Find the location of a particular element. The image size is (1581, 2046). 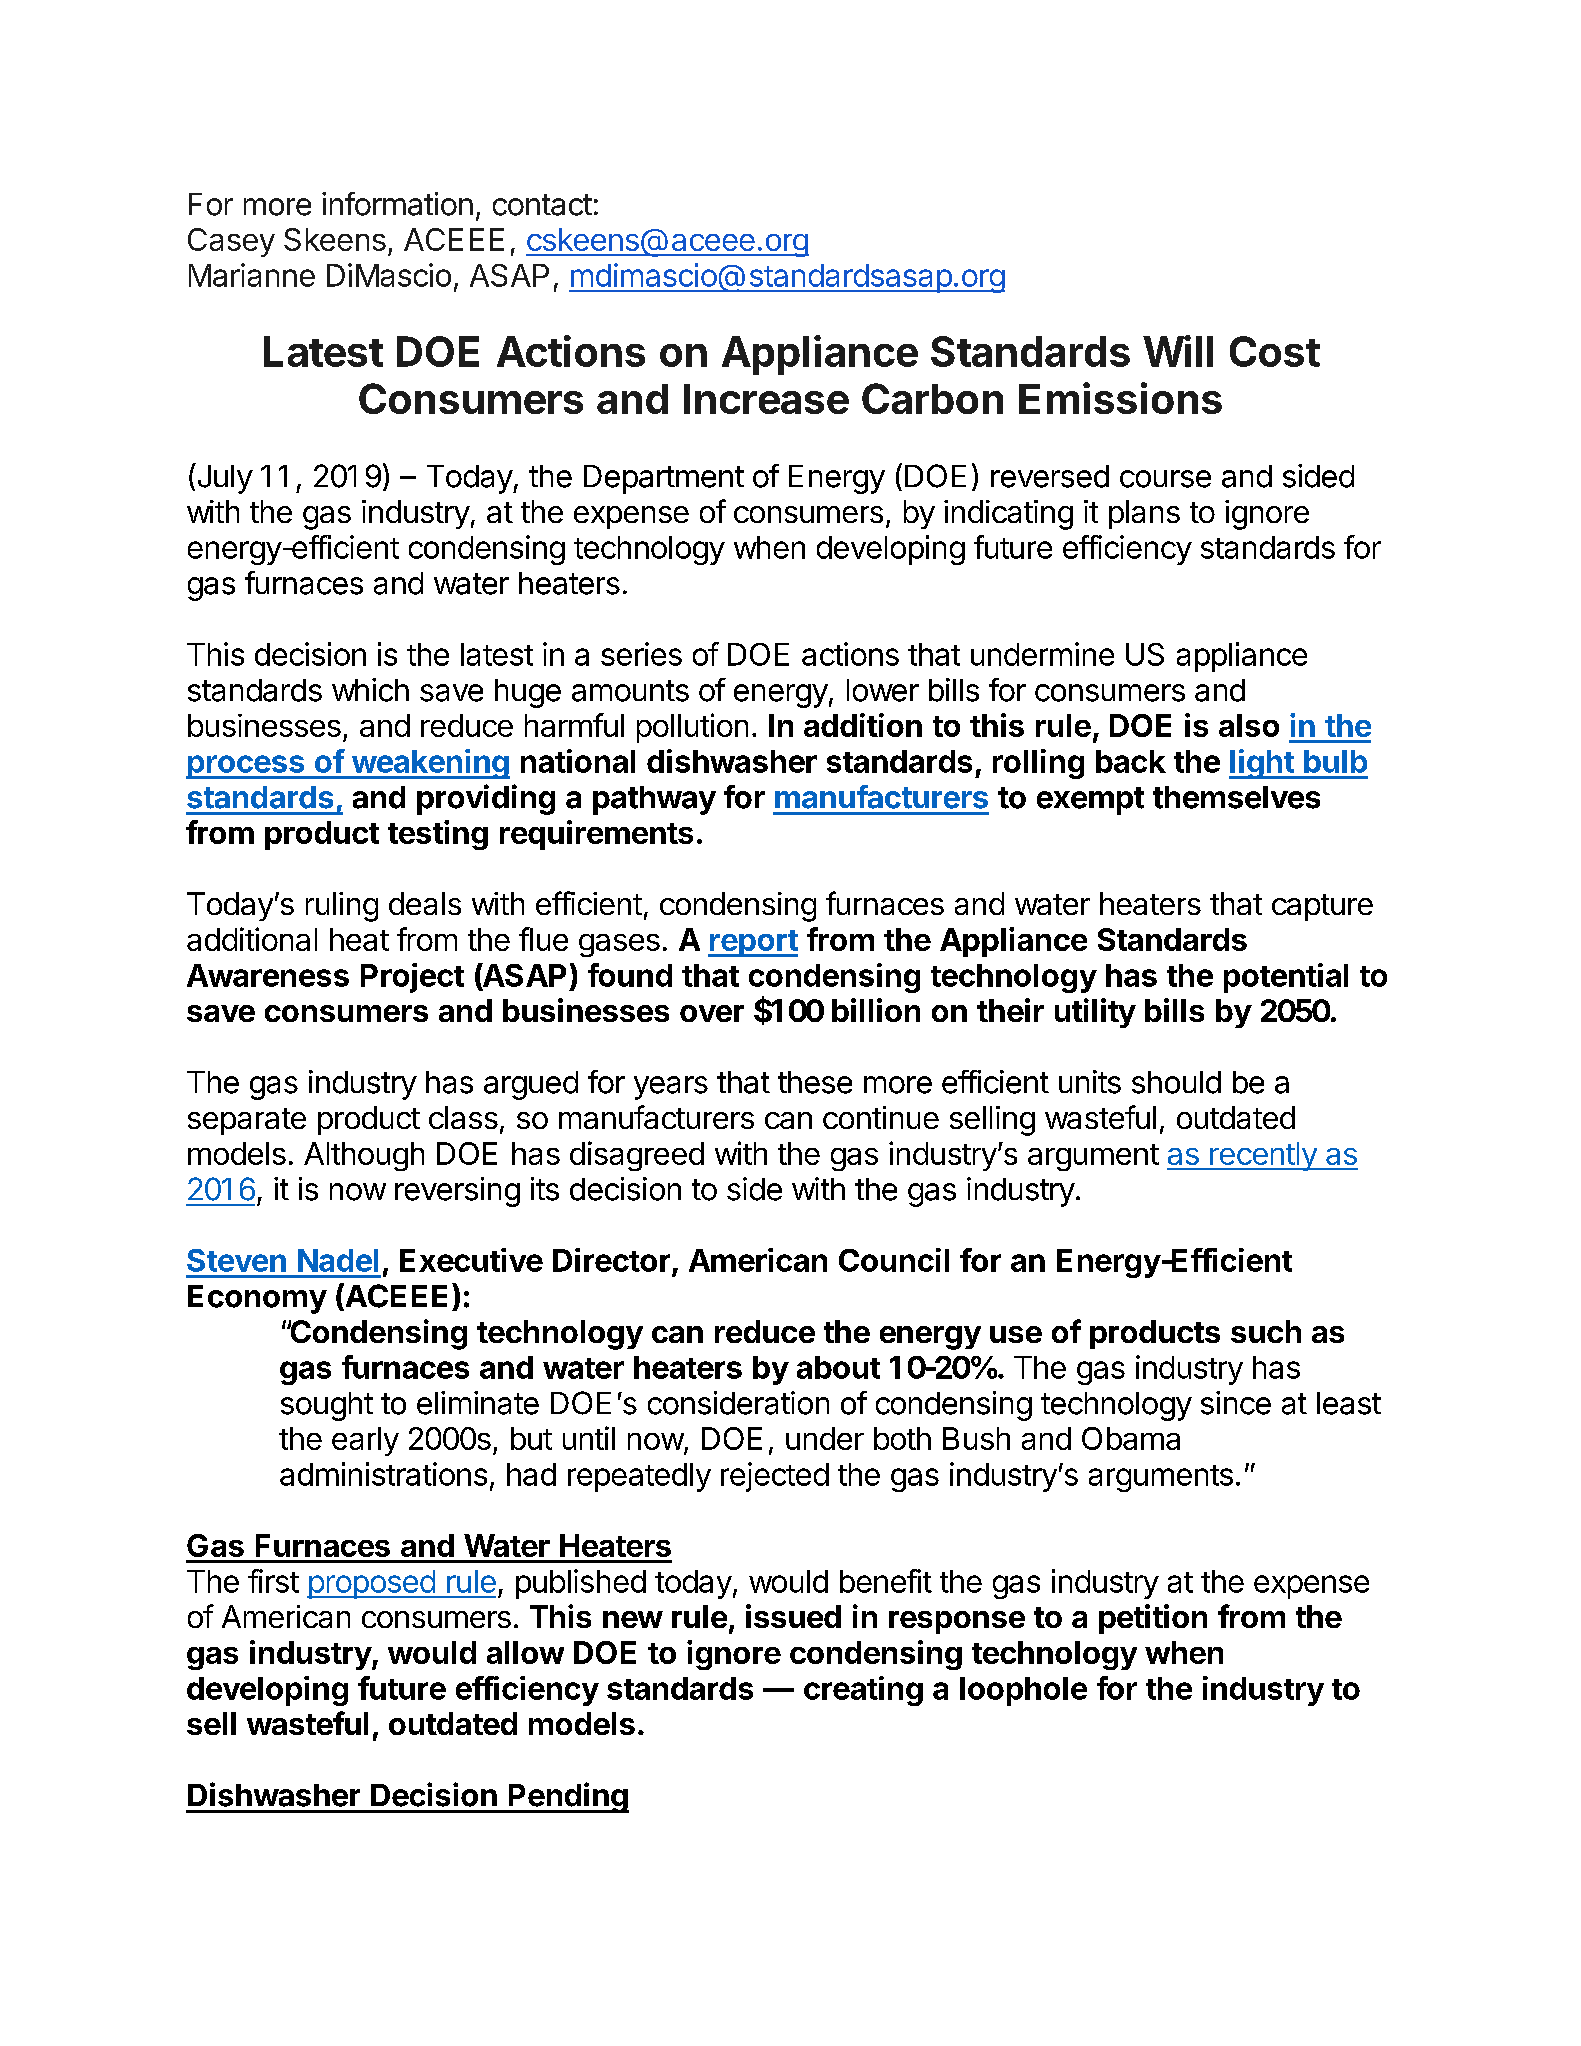

creating is located at coordinates (863, 1691).
